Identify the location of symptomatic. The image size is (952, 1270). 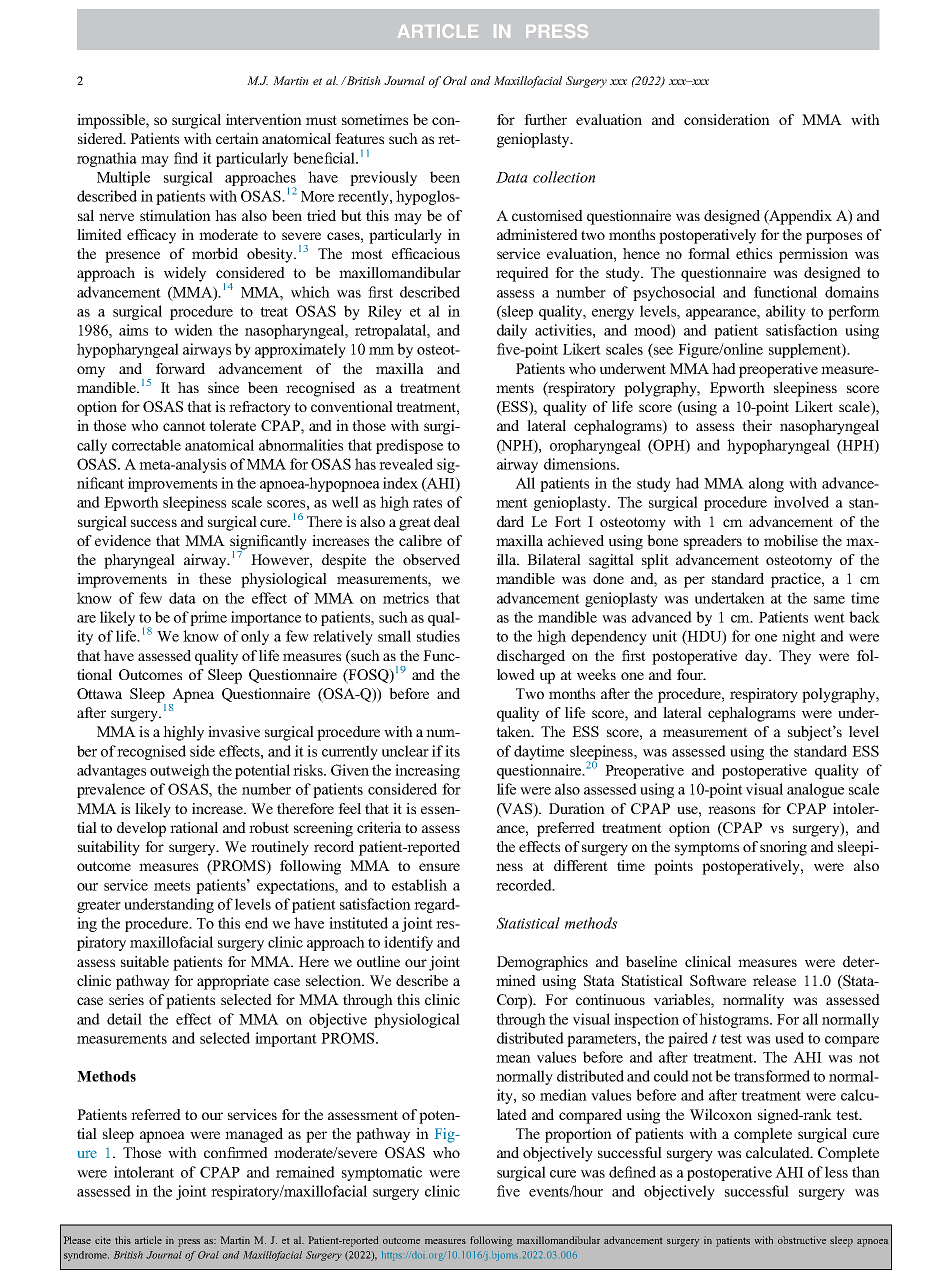
(382, 1173).
